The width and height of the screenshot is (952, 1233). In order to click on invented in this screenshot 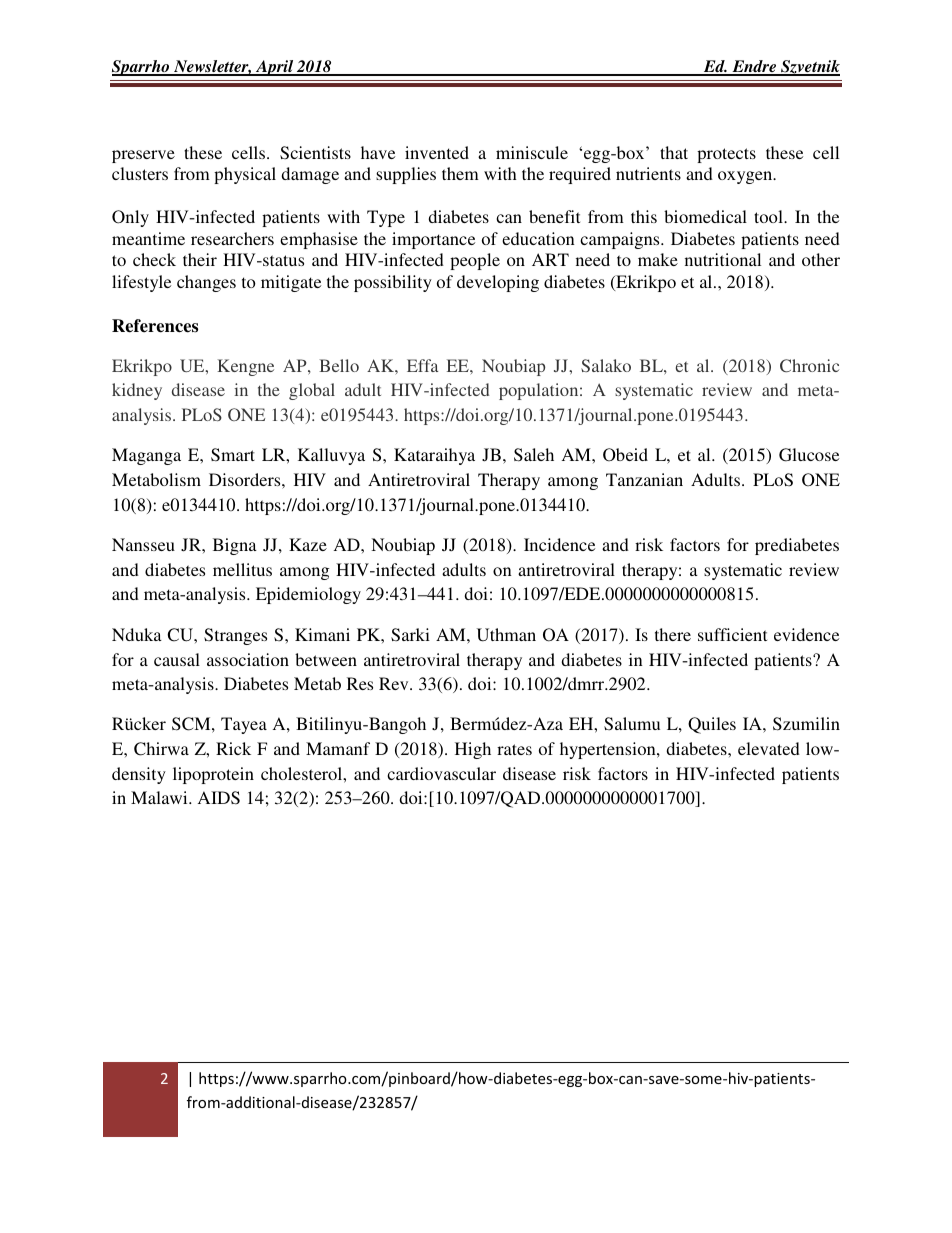, I will do `click(437, 152)`.
